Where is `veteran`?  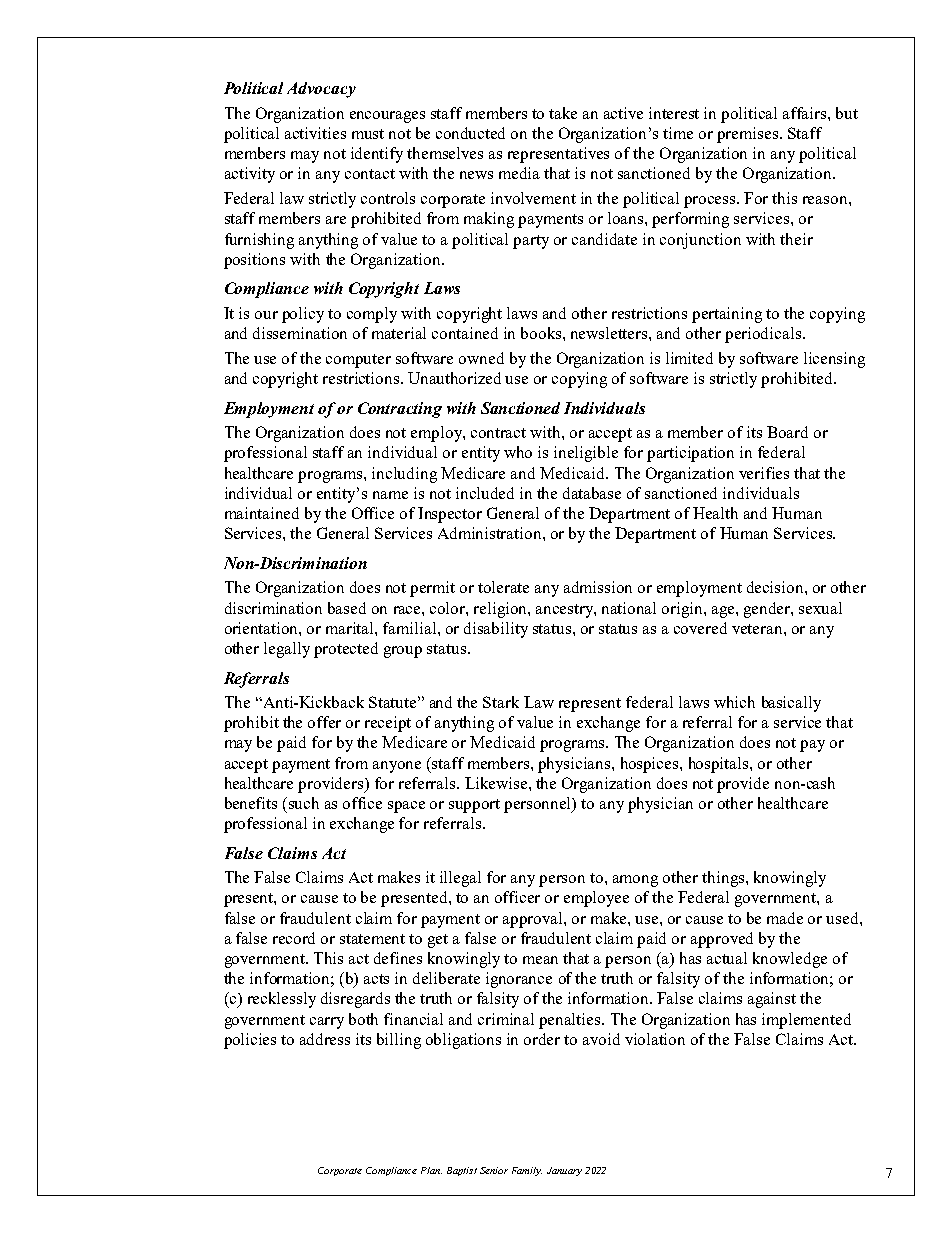 veteran is located at coordinates (758, 629).
